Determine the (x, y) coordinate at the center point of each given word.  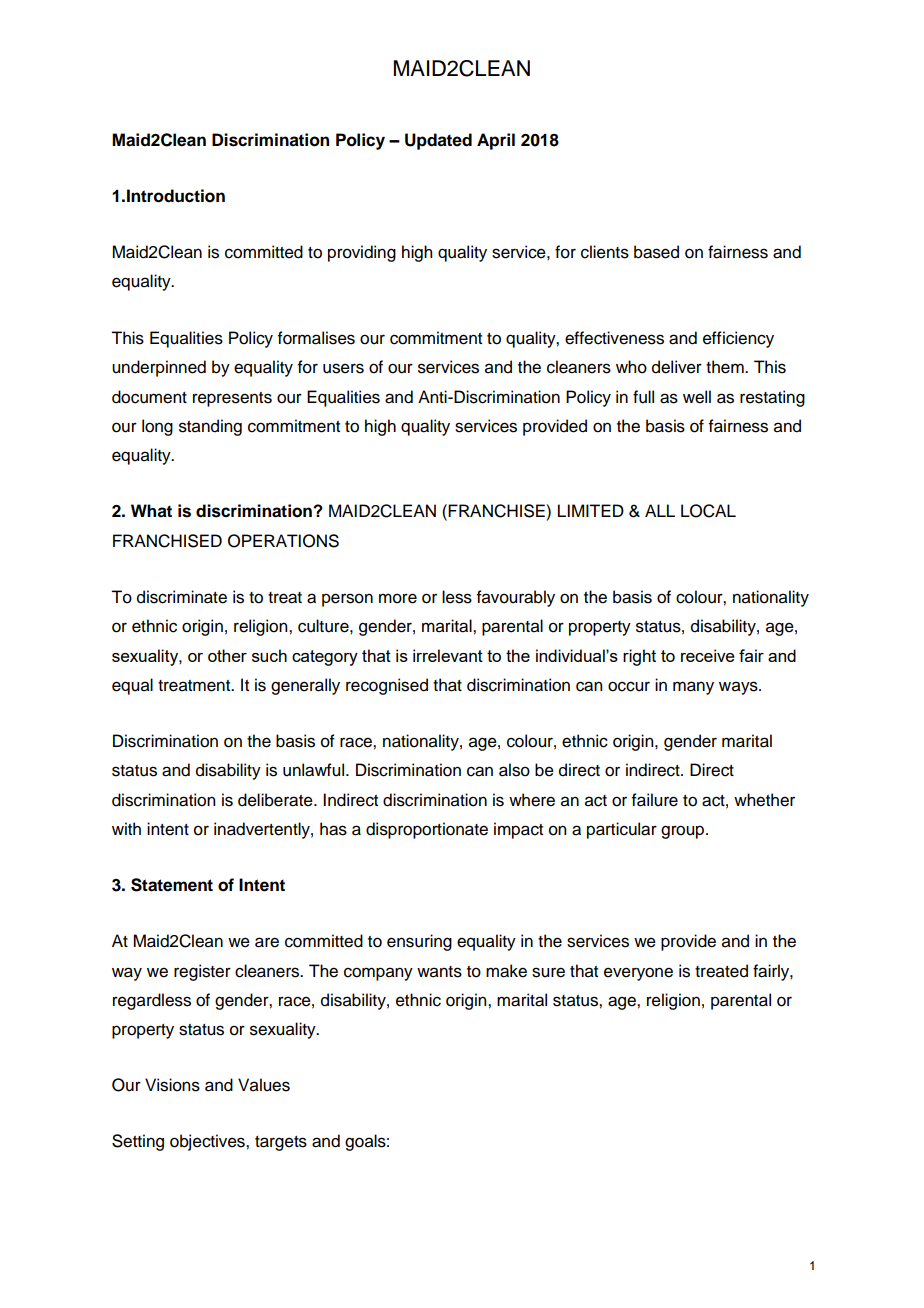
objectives (208, 1142)
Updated (438, 141)
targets (281, 1143)
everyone (638, 974)
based (656, 252)
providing (362, 253)
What (151, 511)
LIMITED (591, 510)
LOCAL (708, 511)
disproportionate (427, 830)
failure (655, 800)
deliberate (276, 800)
